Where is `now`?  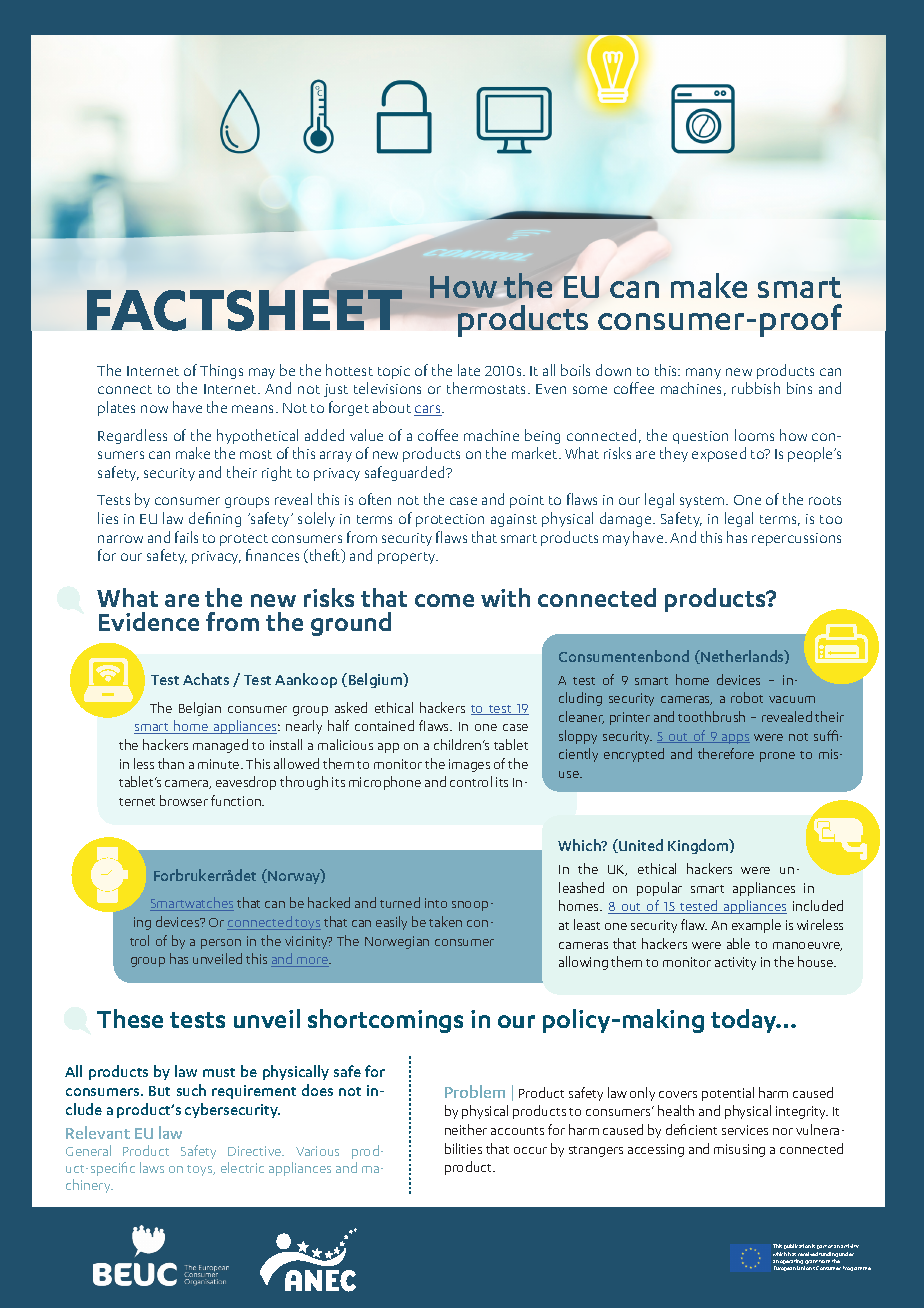
now is located at coordinates (154, 409).
